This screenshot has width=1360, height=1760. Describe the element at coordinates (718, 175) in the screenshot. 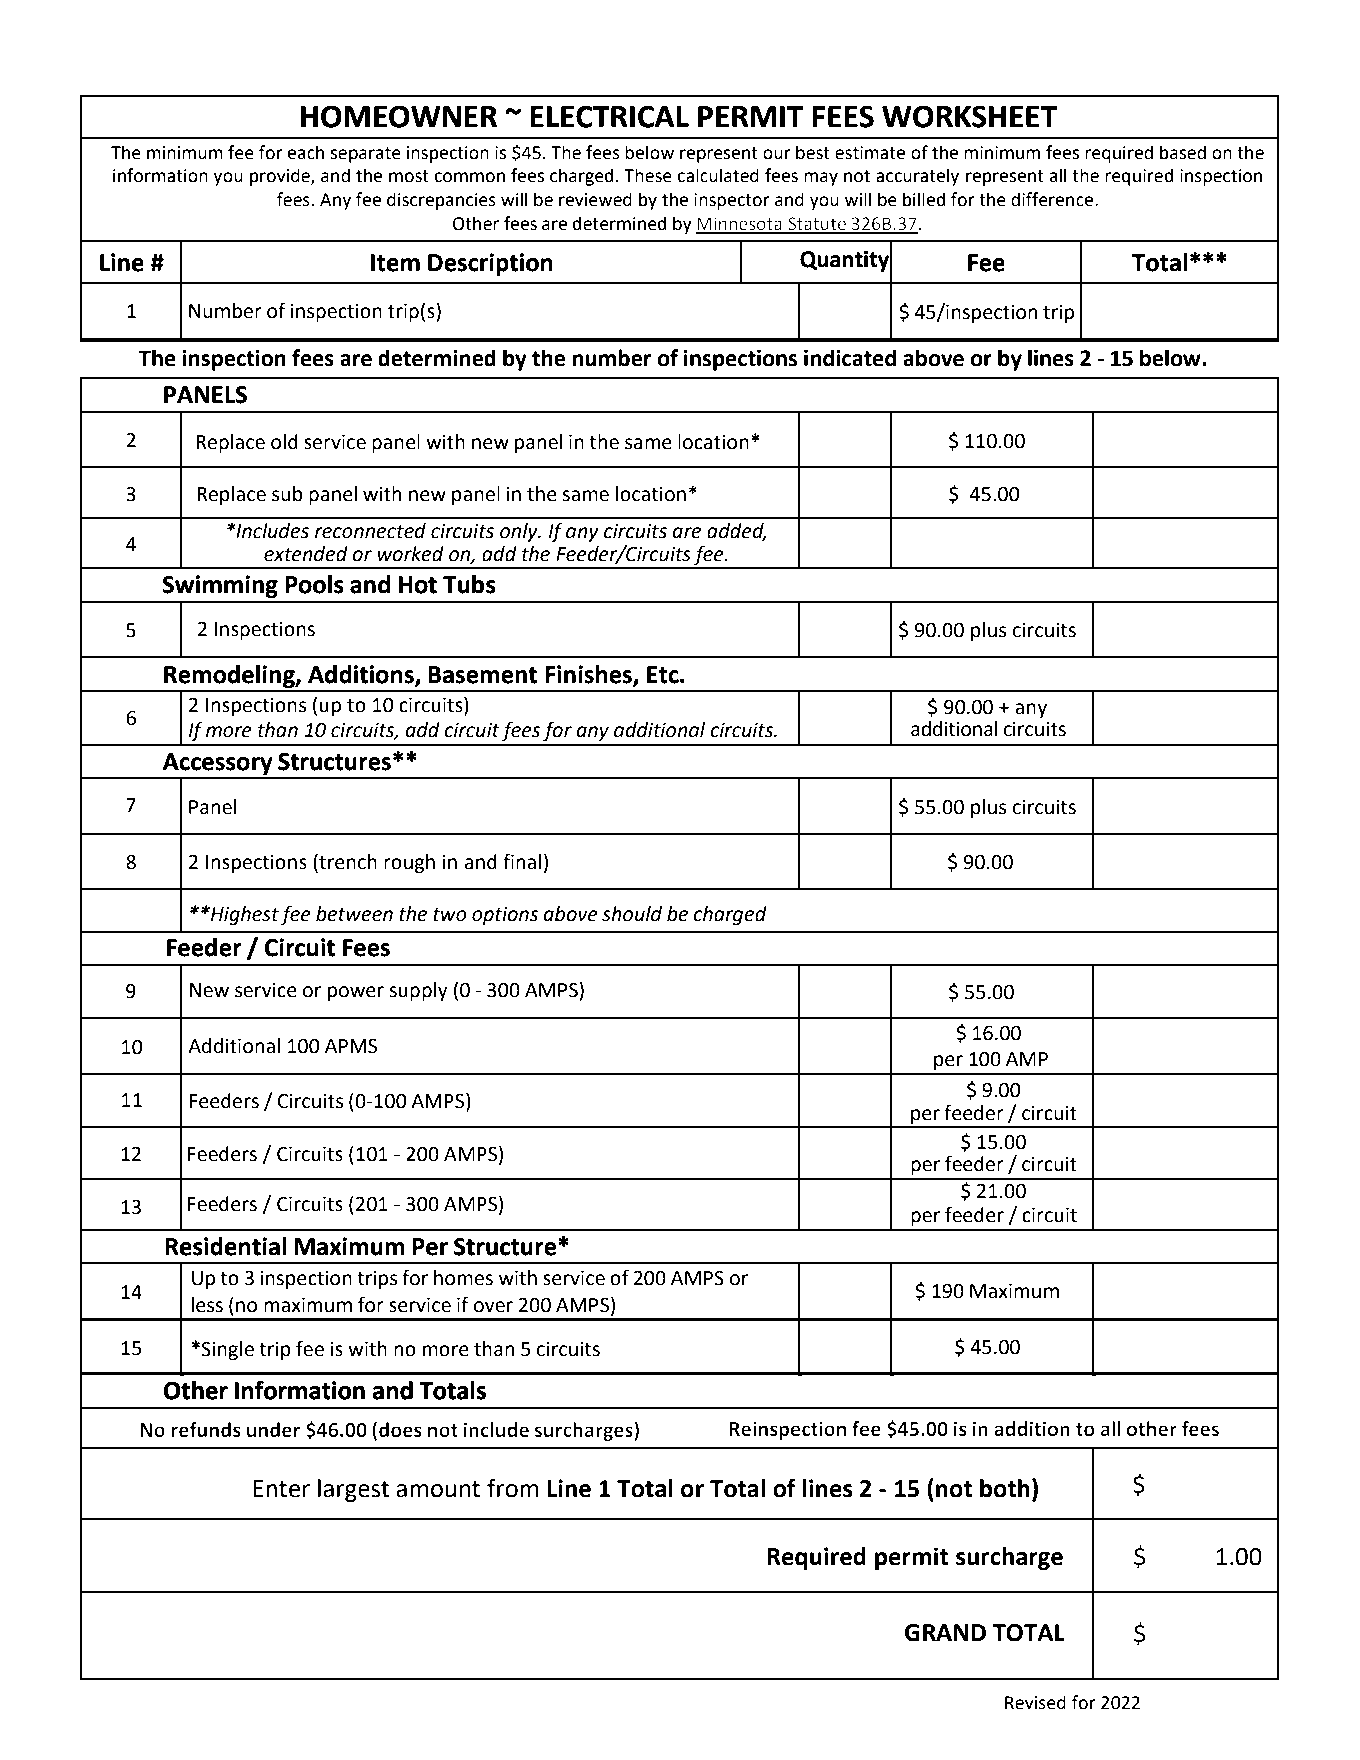

I see `calculated` at that location.
